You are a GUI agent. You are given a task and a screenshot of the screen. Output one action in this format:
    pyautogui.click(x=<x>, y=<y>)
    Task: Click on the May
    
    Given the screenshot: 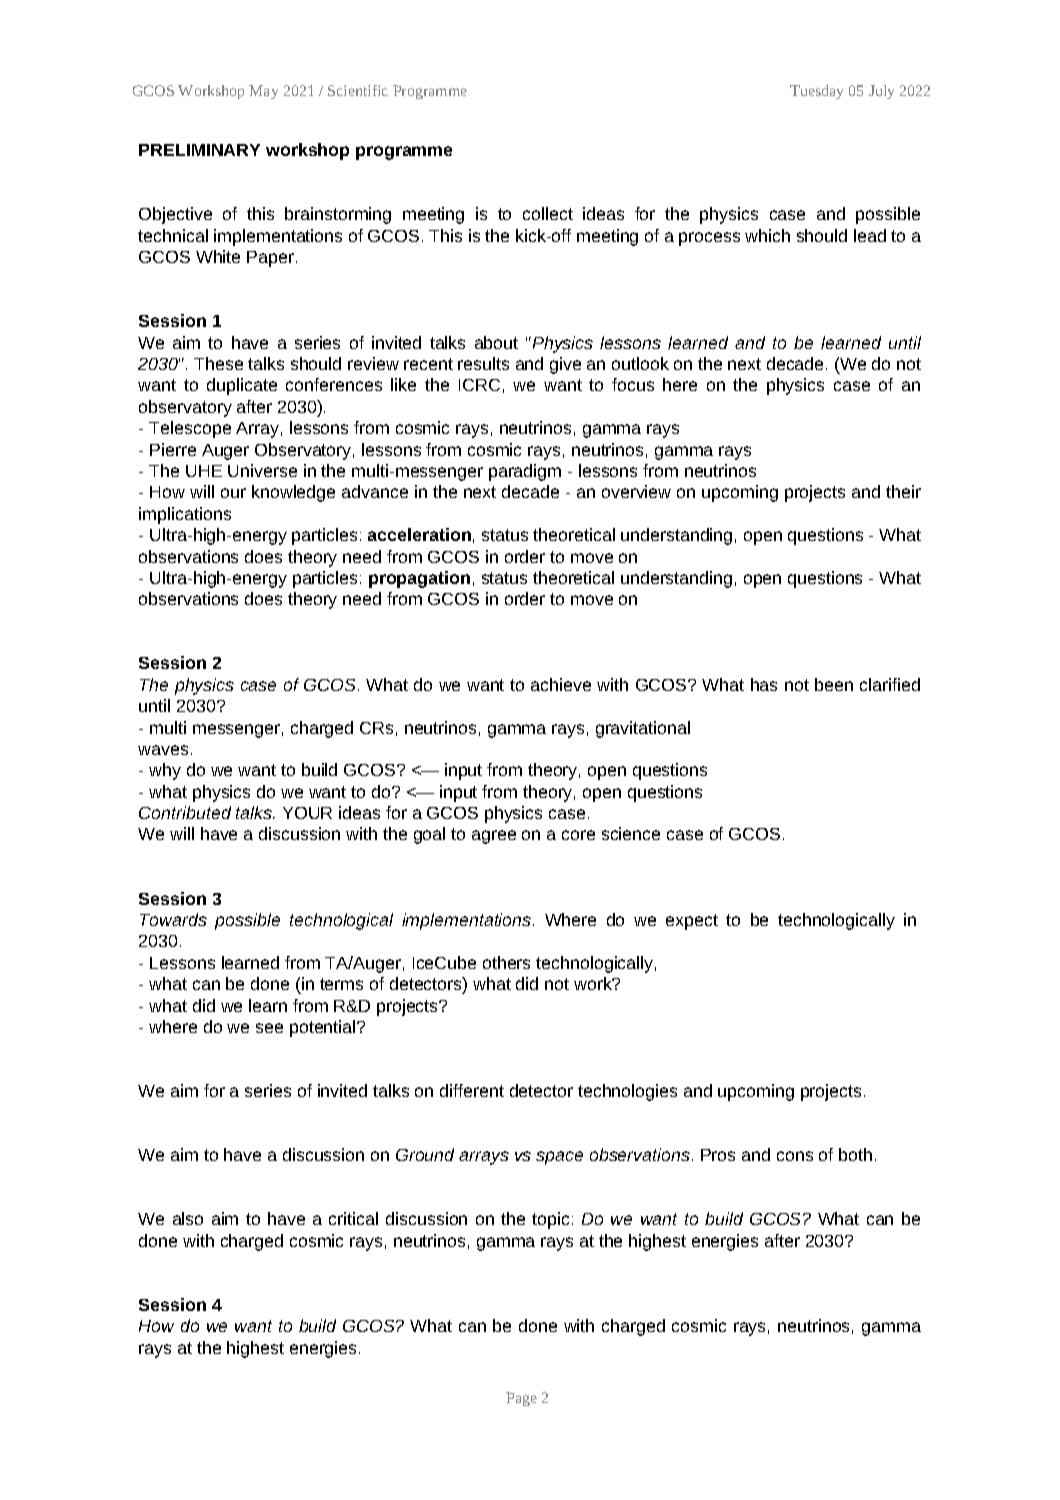 What is the action you would take?
    pyautogui.click(x=263, y=92)
